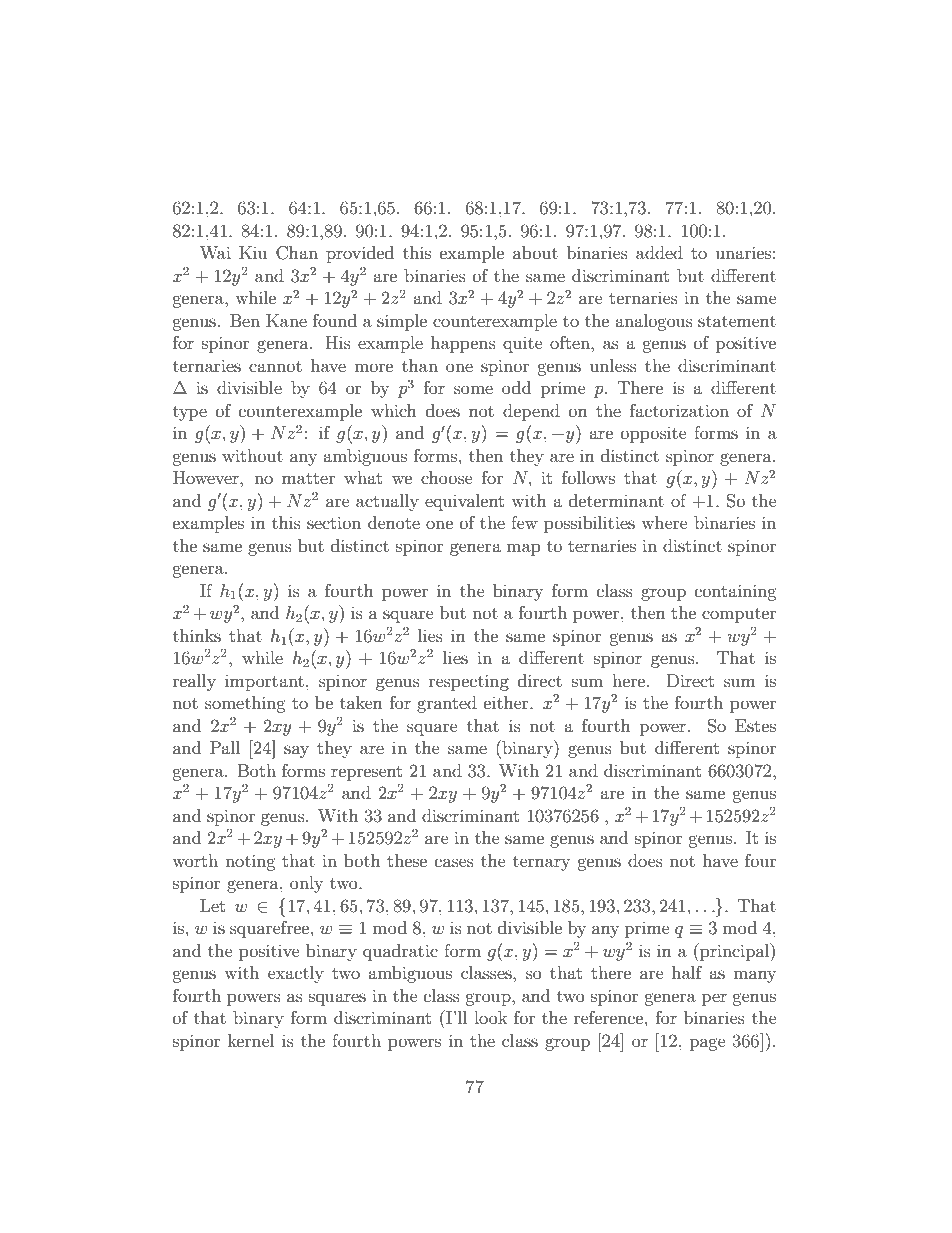 This image has height=1233, width=952. Describe the element at coordinates (251, 1040) in the image. I see `kernel` at that location.
